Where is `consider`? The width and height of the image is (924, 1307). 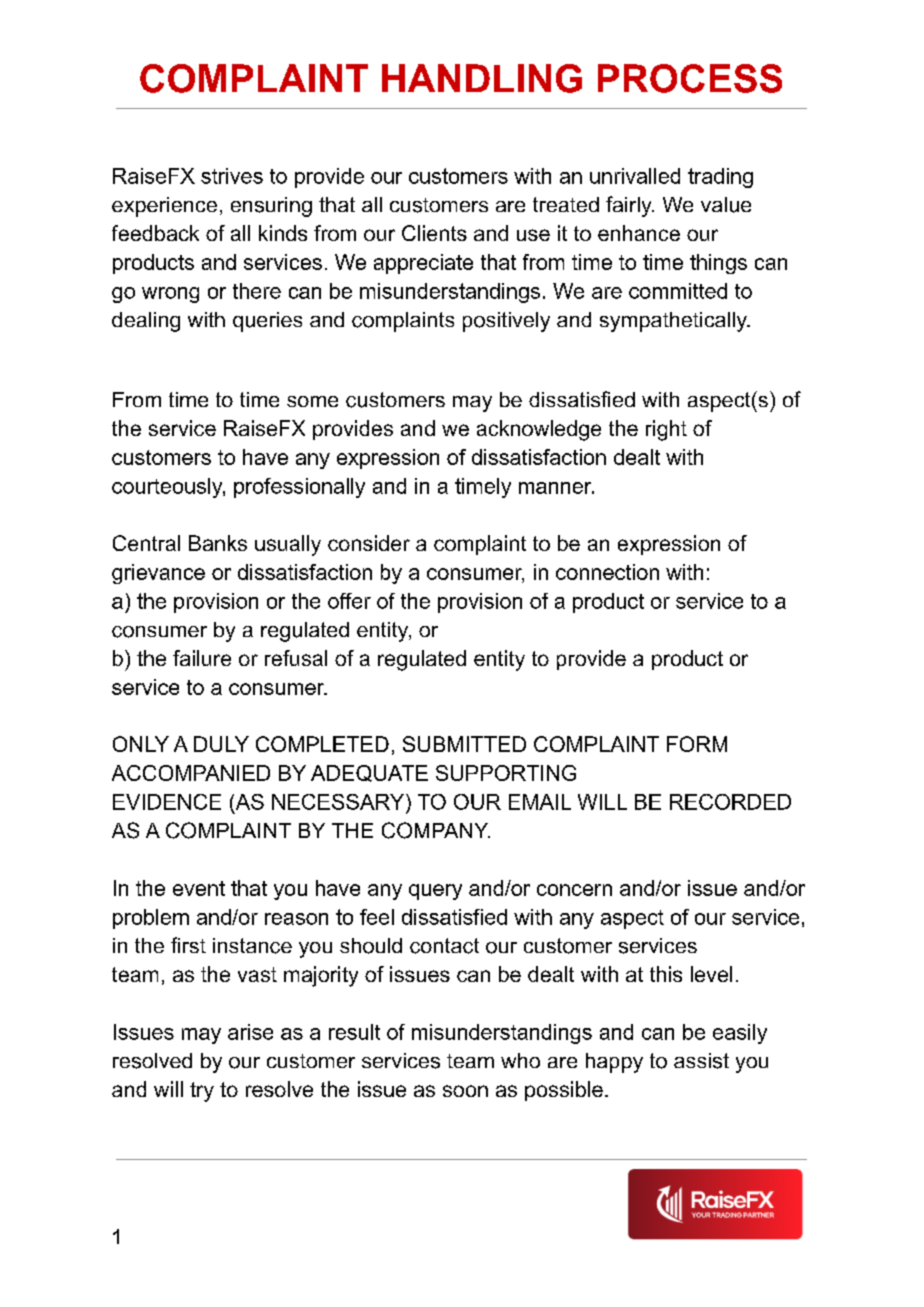 consider is located at coordinates (369, 543).
